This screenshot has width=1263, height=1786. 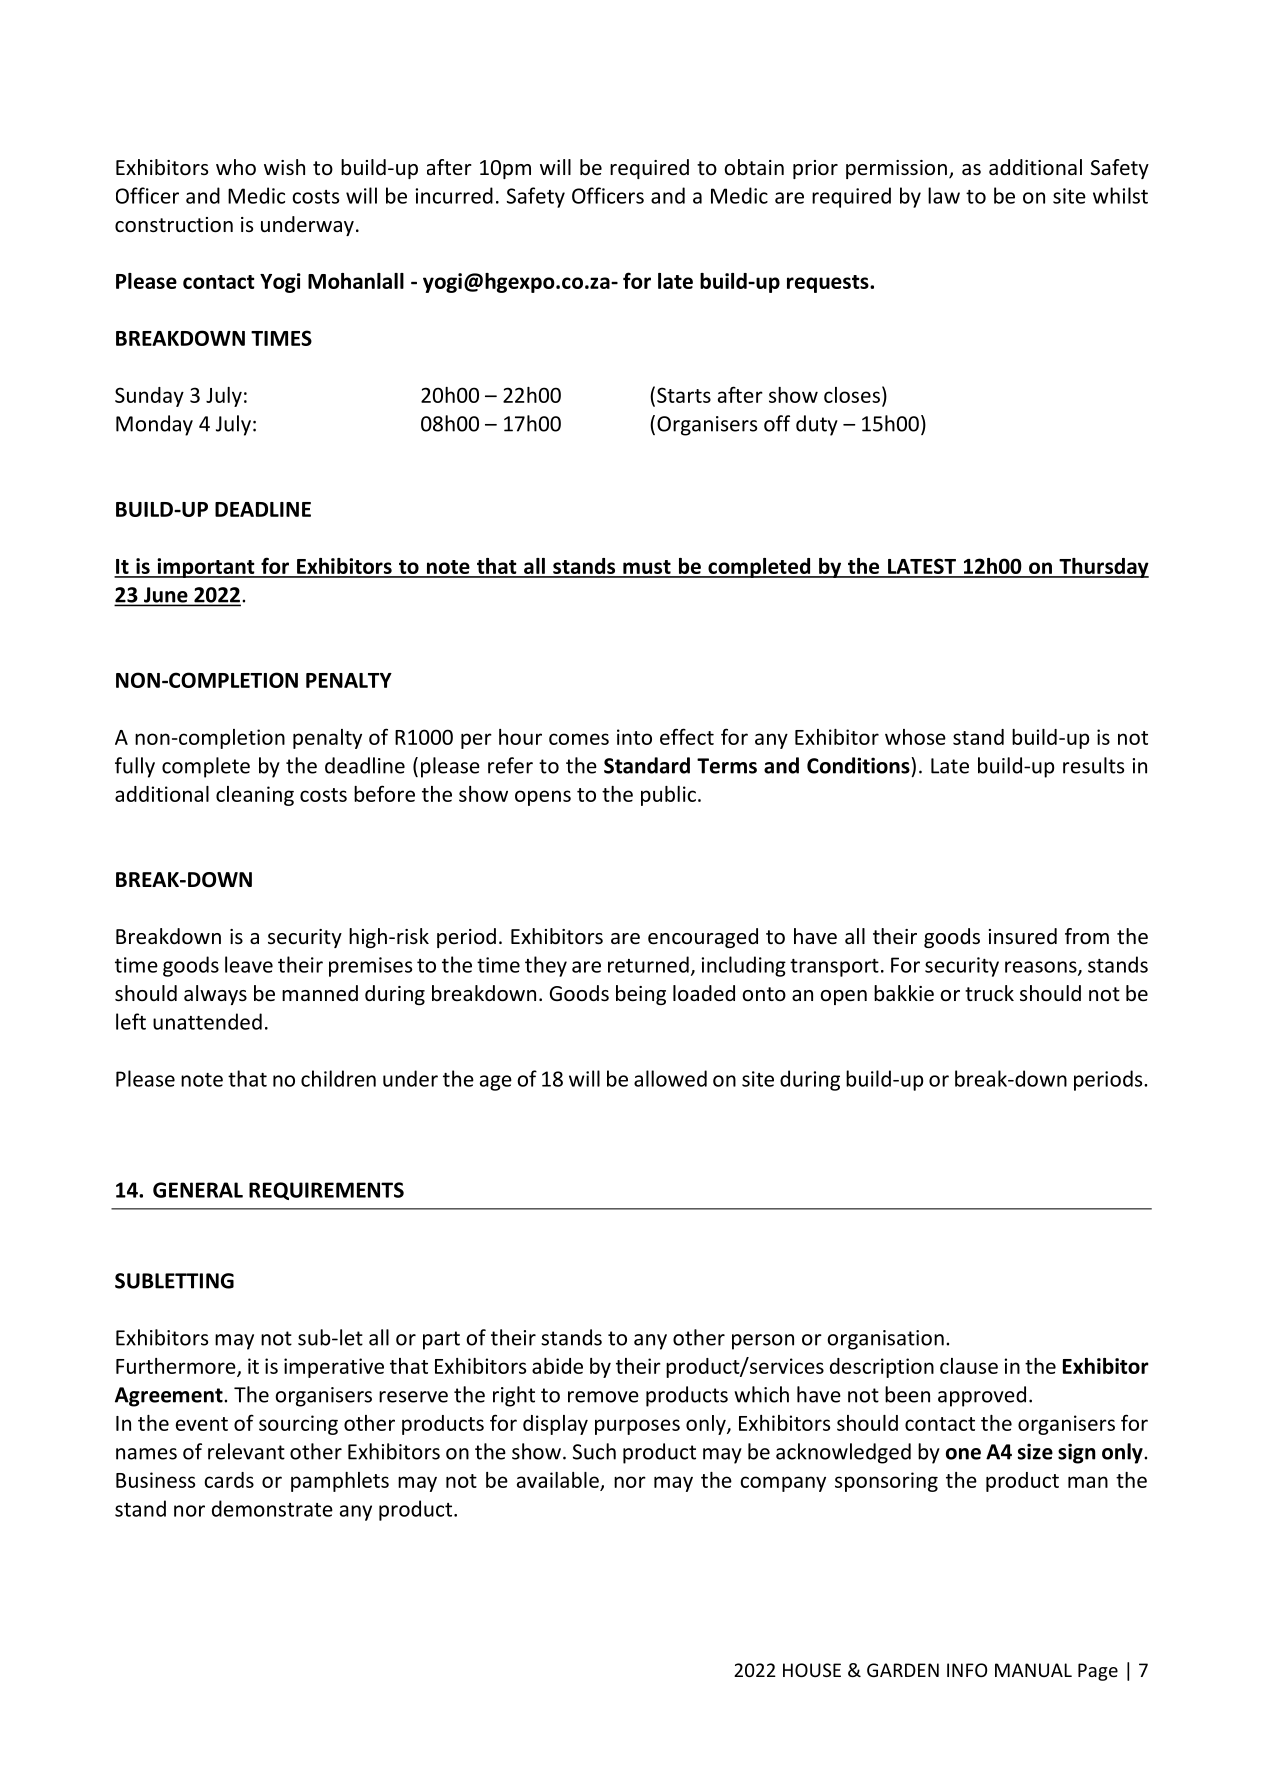 What do you see at coordinates (1023, 936) in the screenshot?
I see `insured` at bounding box center [1023, 936].
